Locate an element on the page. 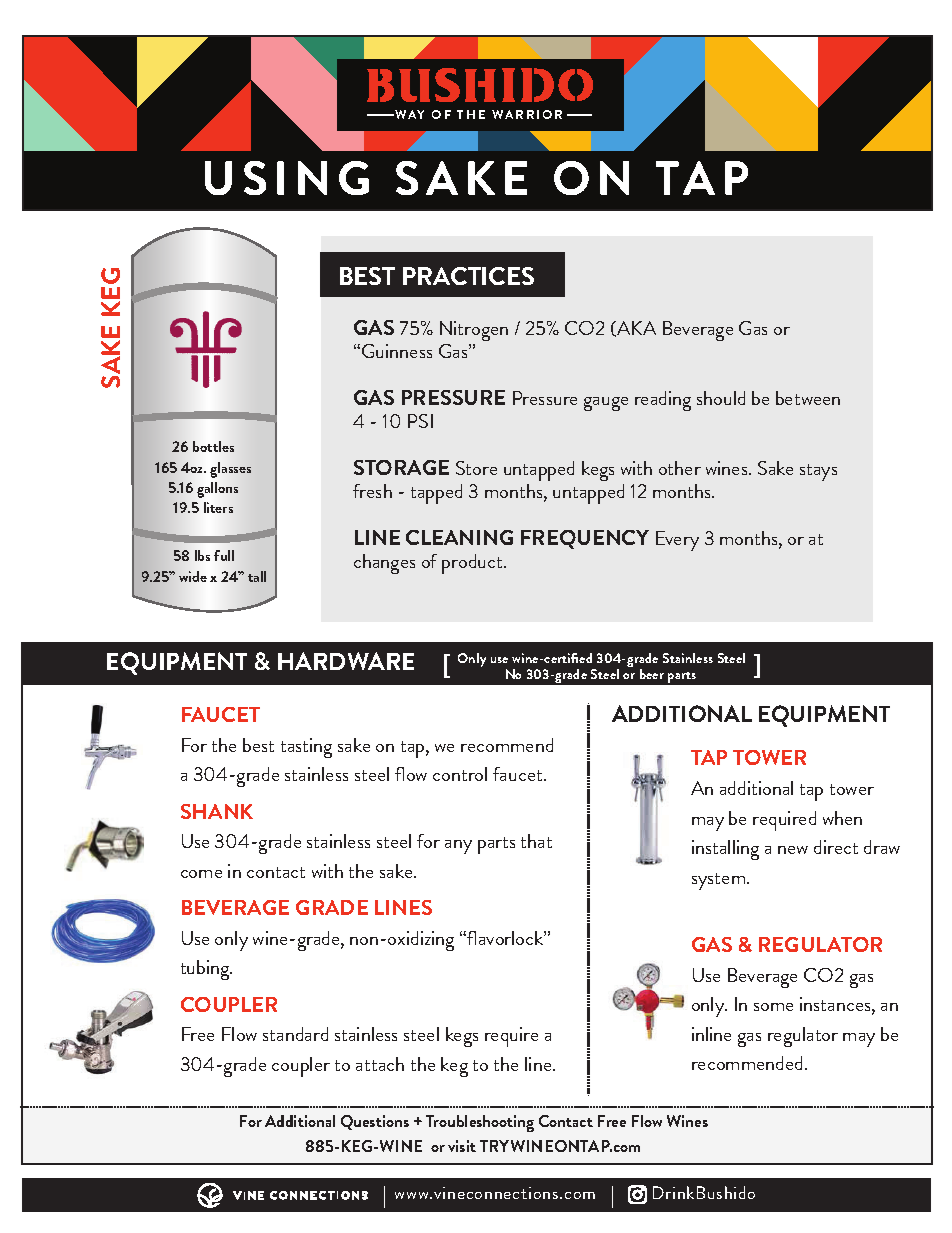 The image size is (952, 1233). Troubleshooting is located at coordinates (480, 1123).
